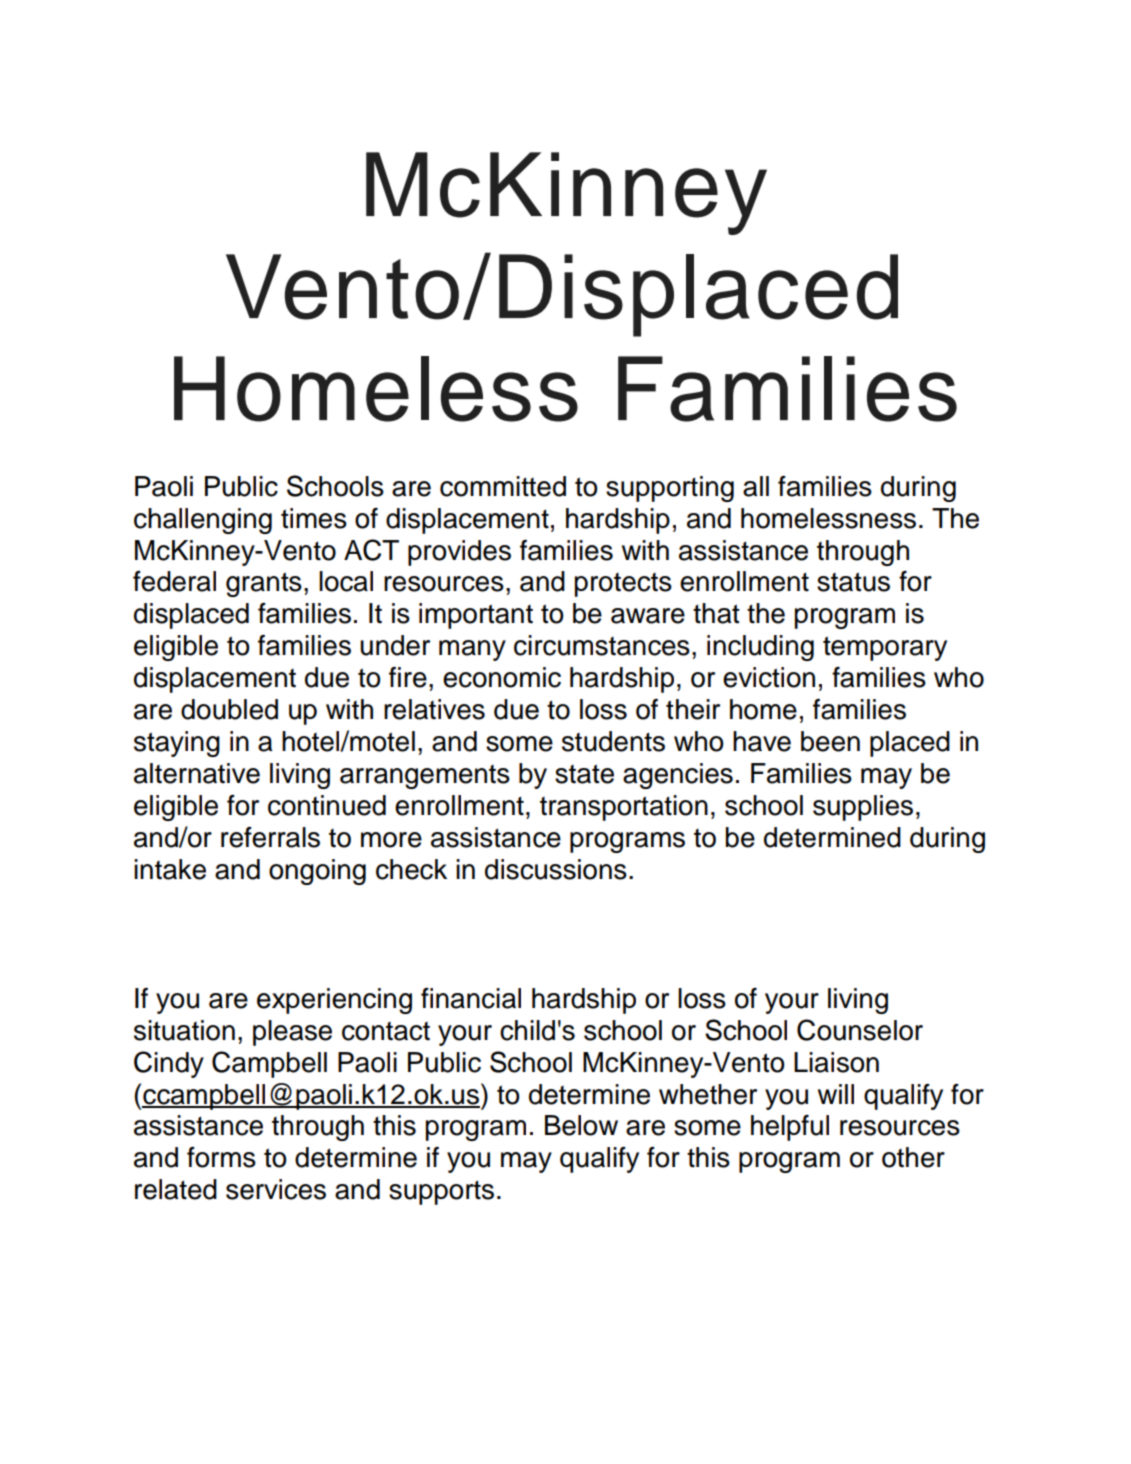 The height and width of the image is (1464, 1131). Describe the element at coordinates (503, 486) in the image. I see `committed` at that location.
